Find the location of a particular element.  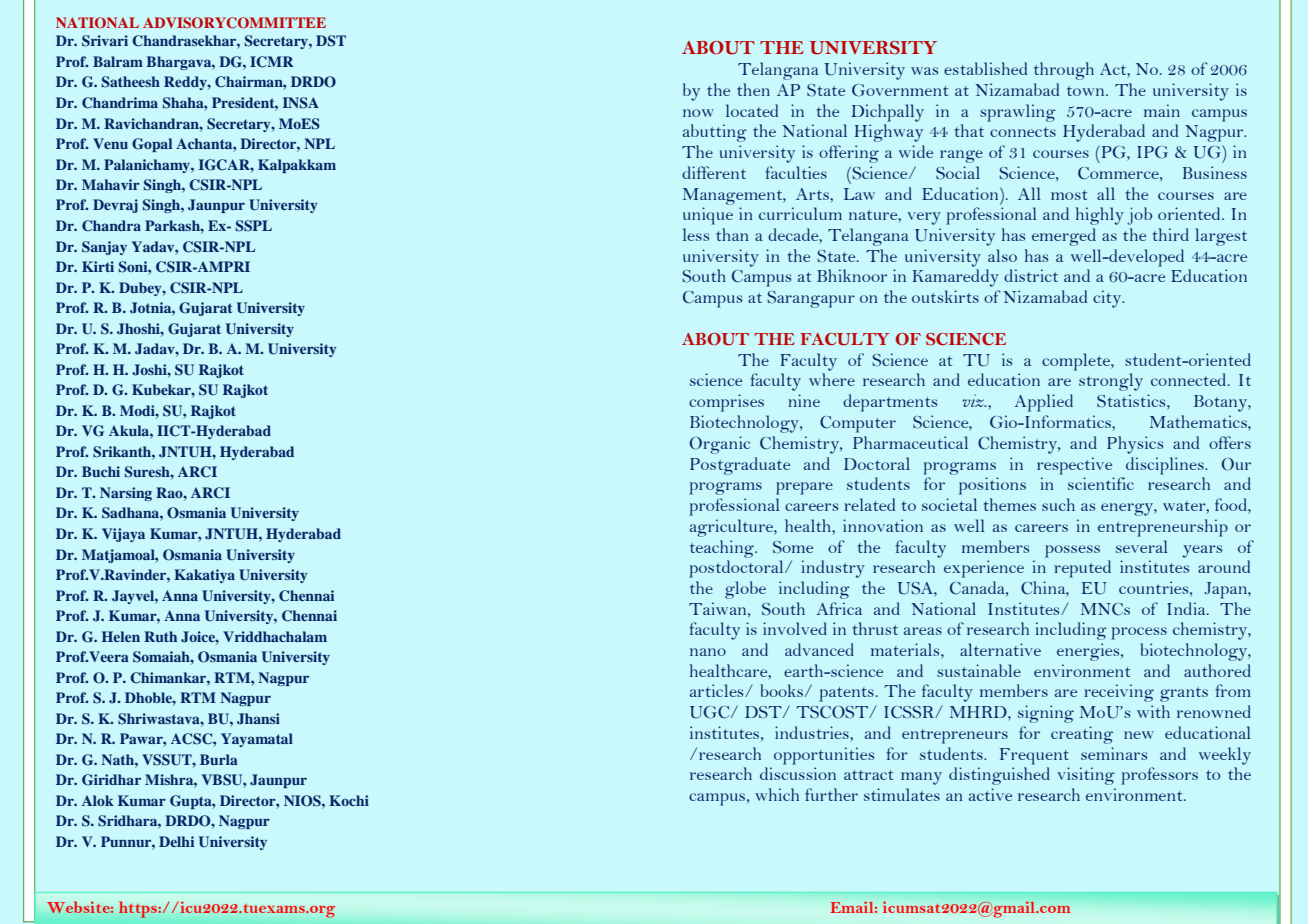

Postgraduate is located at coordinates (740, 466).
